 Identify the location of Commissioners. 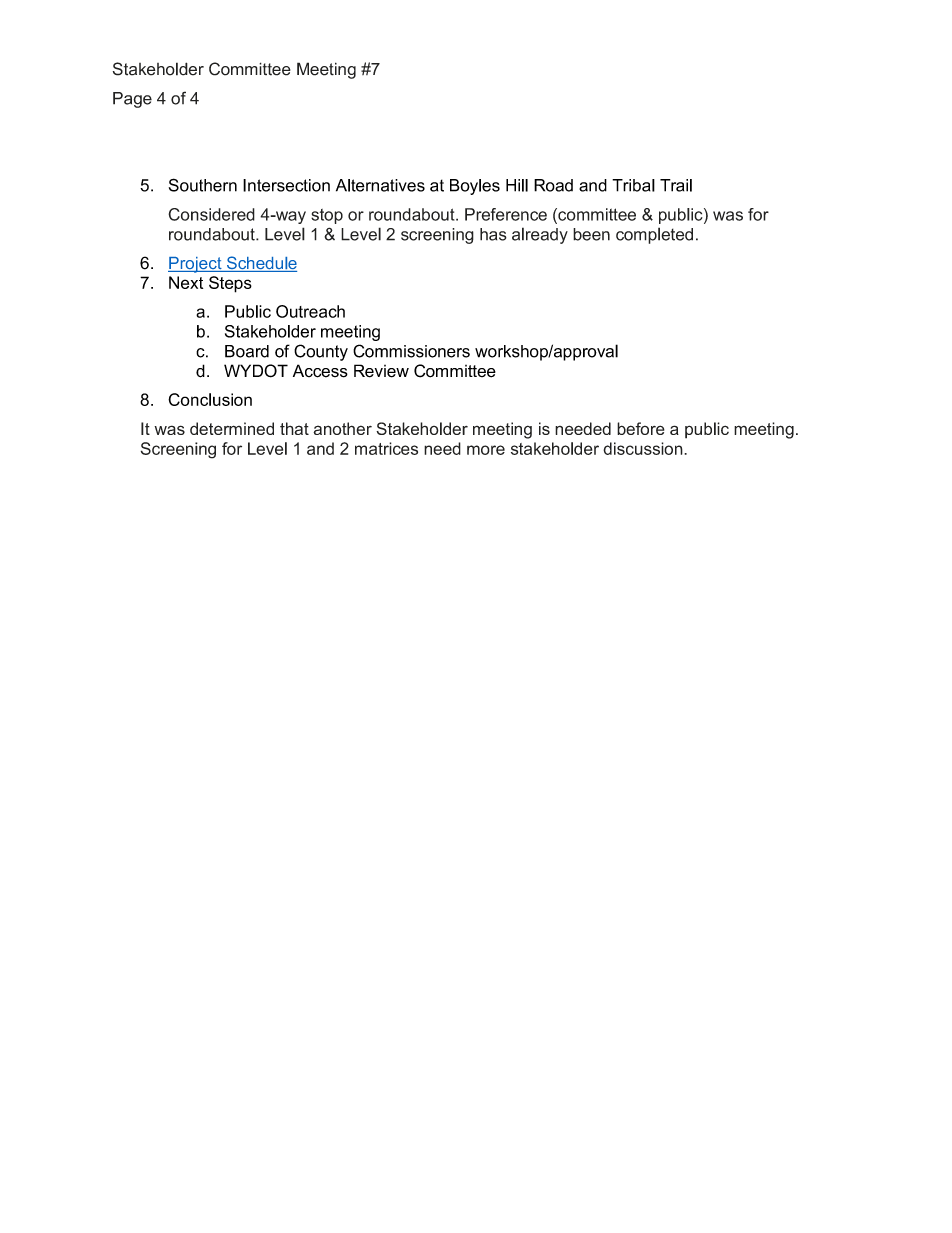
(411, 351).
